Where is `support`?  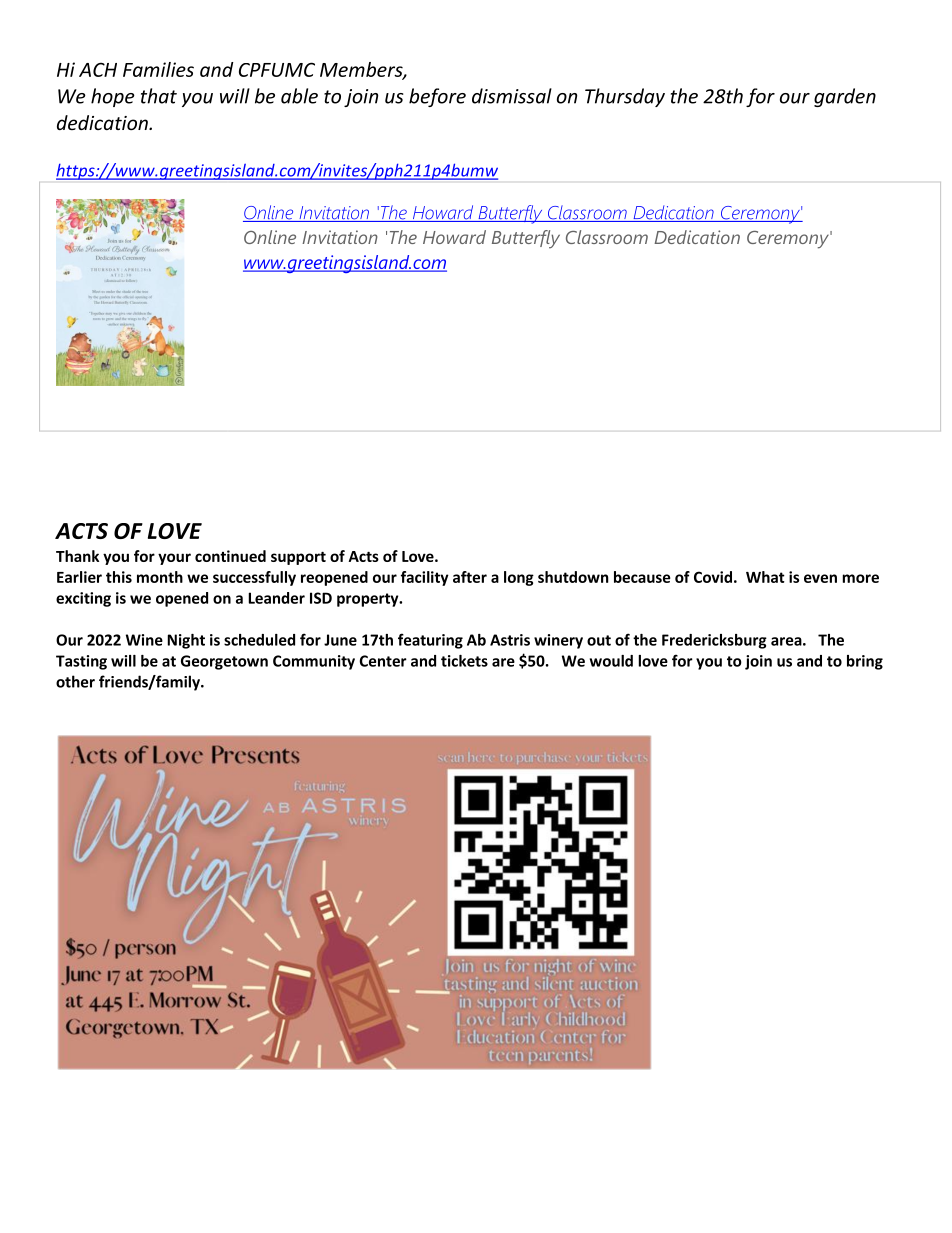
support is located at coordinates (298, 558).
